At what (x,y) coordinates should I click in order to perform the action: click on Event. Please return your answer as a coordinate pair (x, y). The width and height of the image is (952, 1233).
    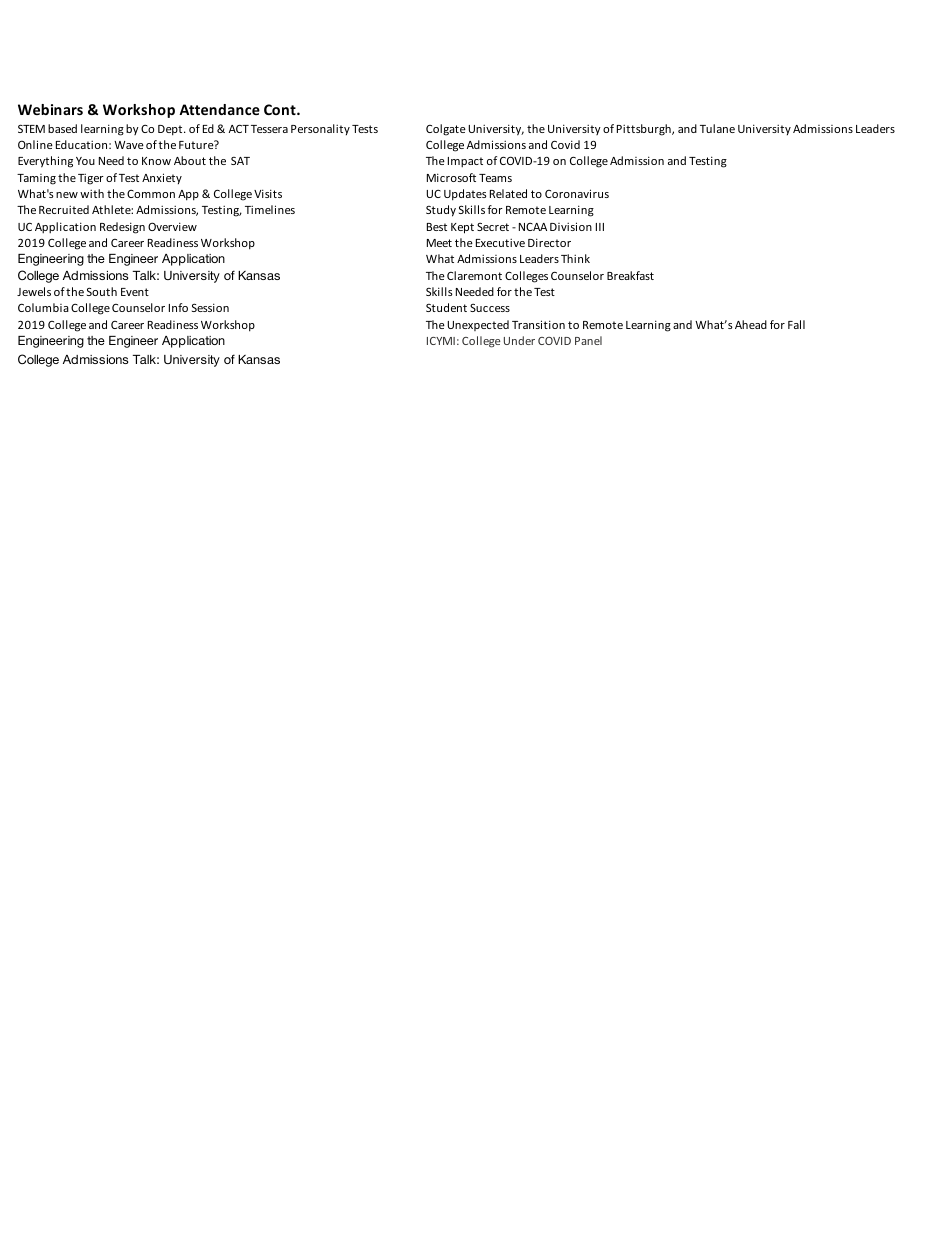
    Looking at the image, I should click on (135, 292).
